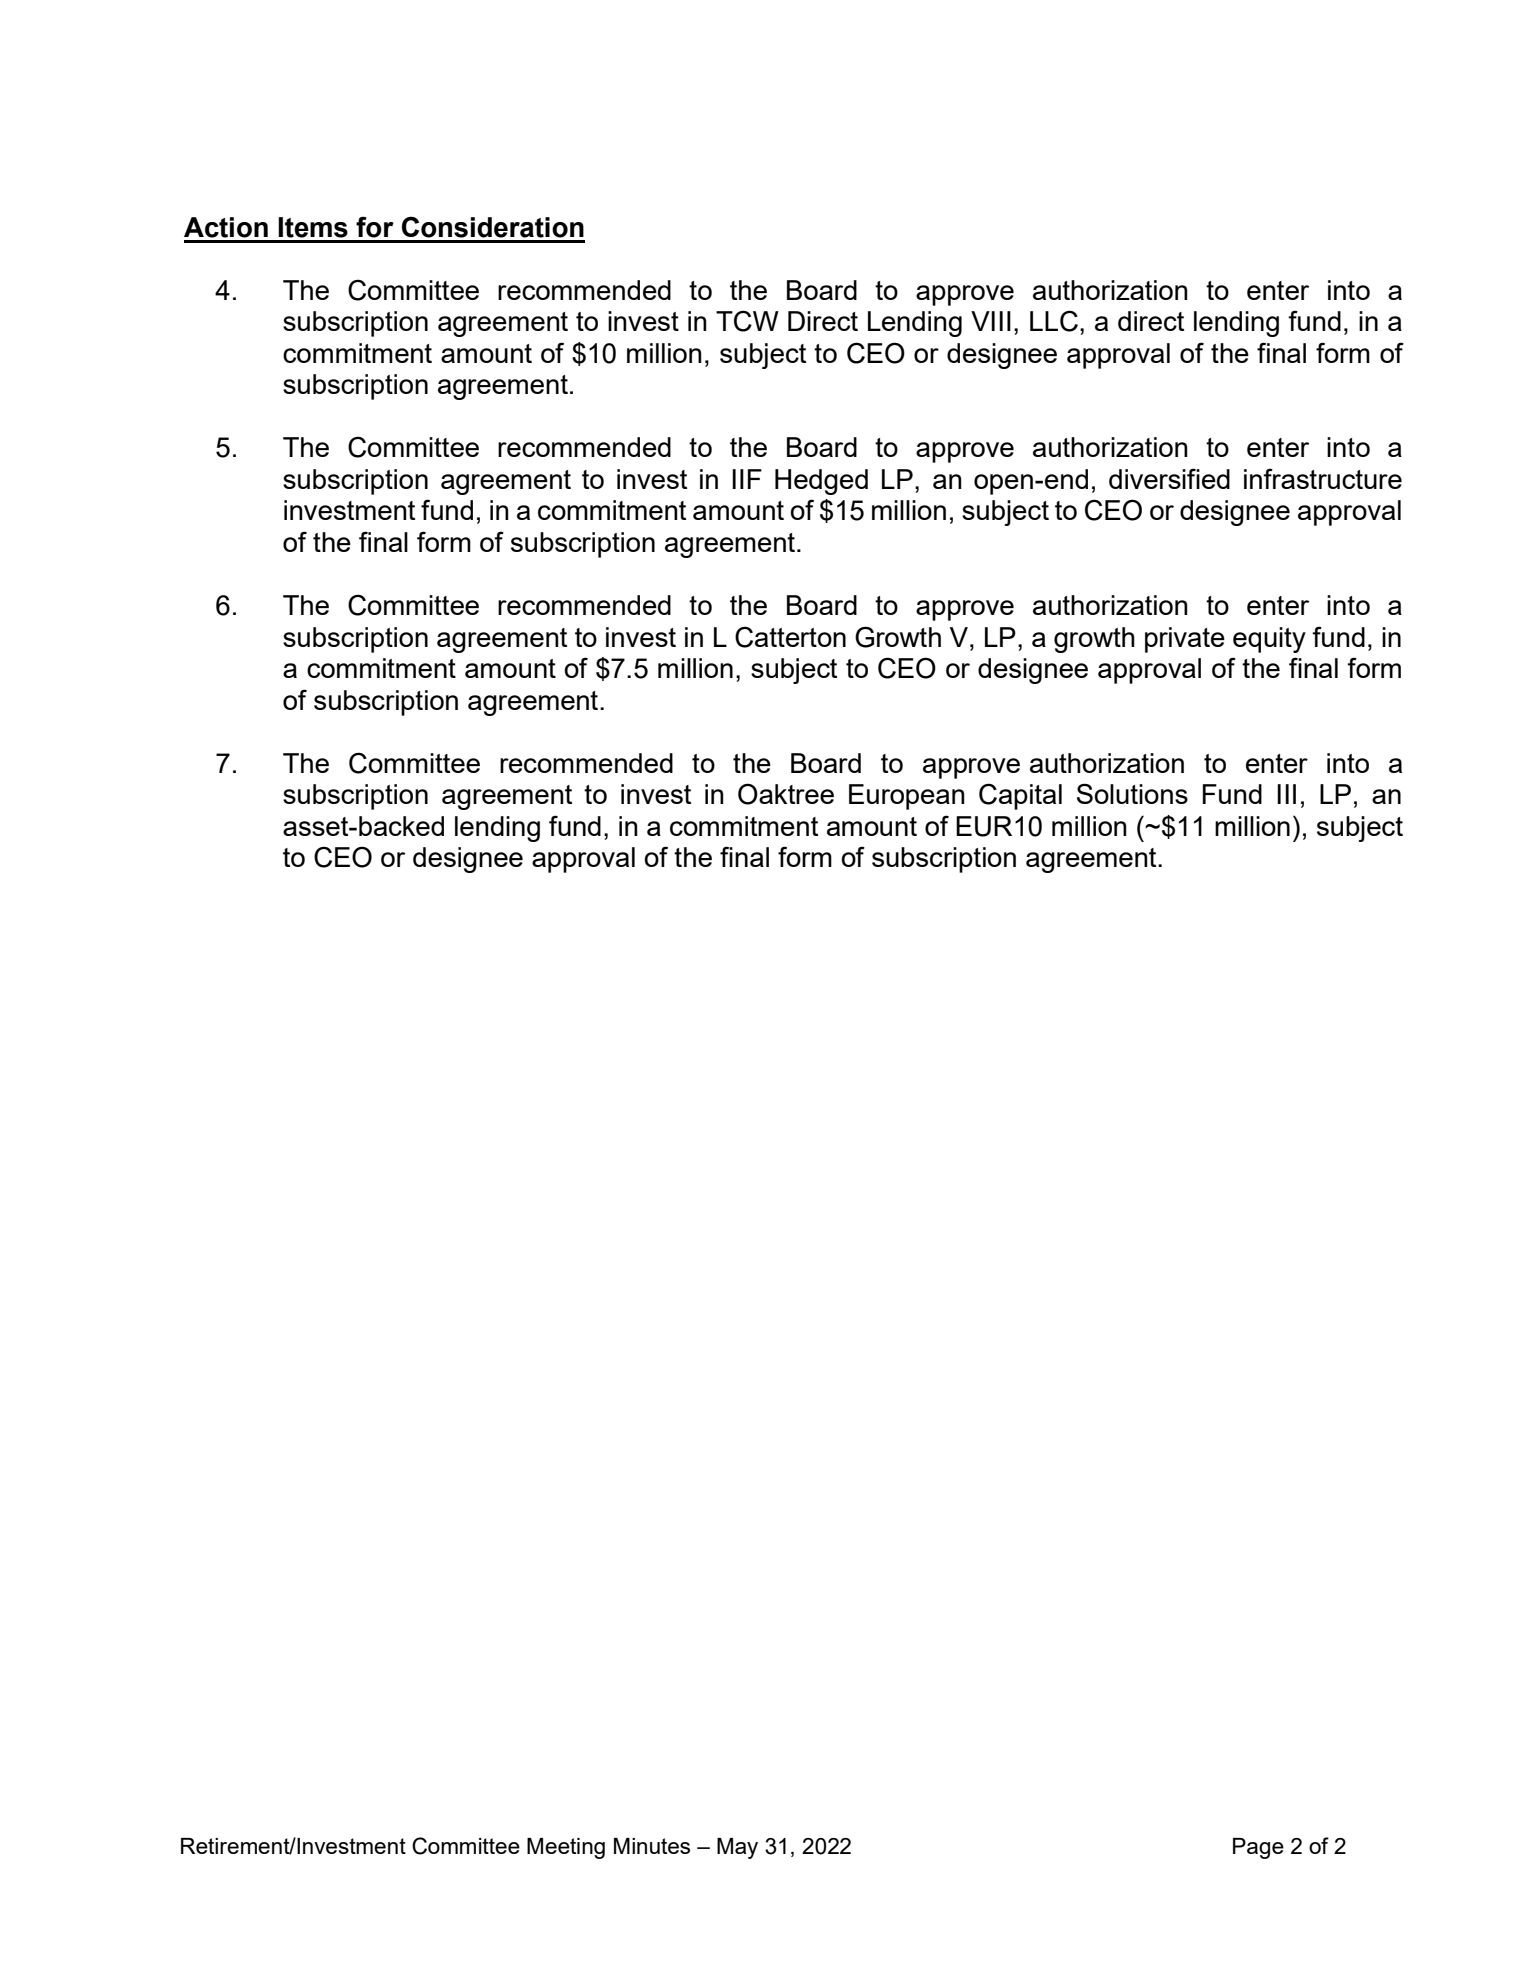 Image resolution: width=1526 pixels, height=1974 pixels. What do you see at coordinates (313, 227) in the image?
I see `Items` at bounding box center [313, 227].
